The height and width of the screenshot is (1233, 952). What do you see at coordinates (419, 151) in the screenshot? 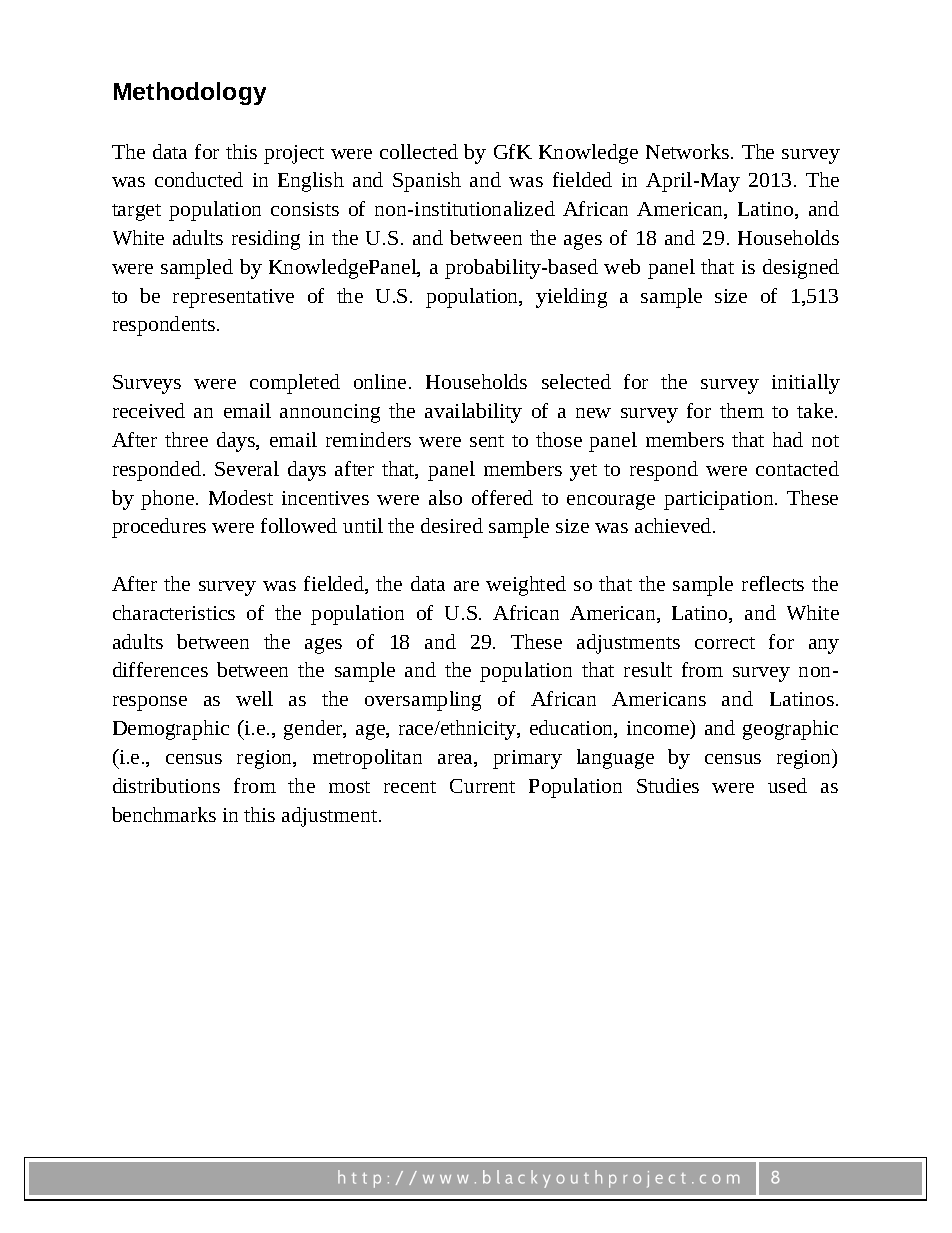
I see `collected` at bounding box center [419, 151].
